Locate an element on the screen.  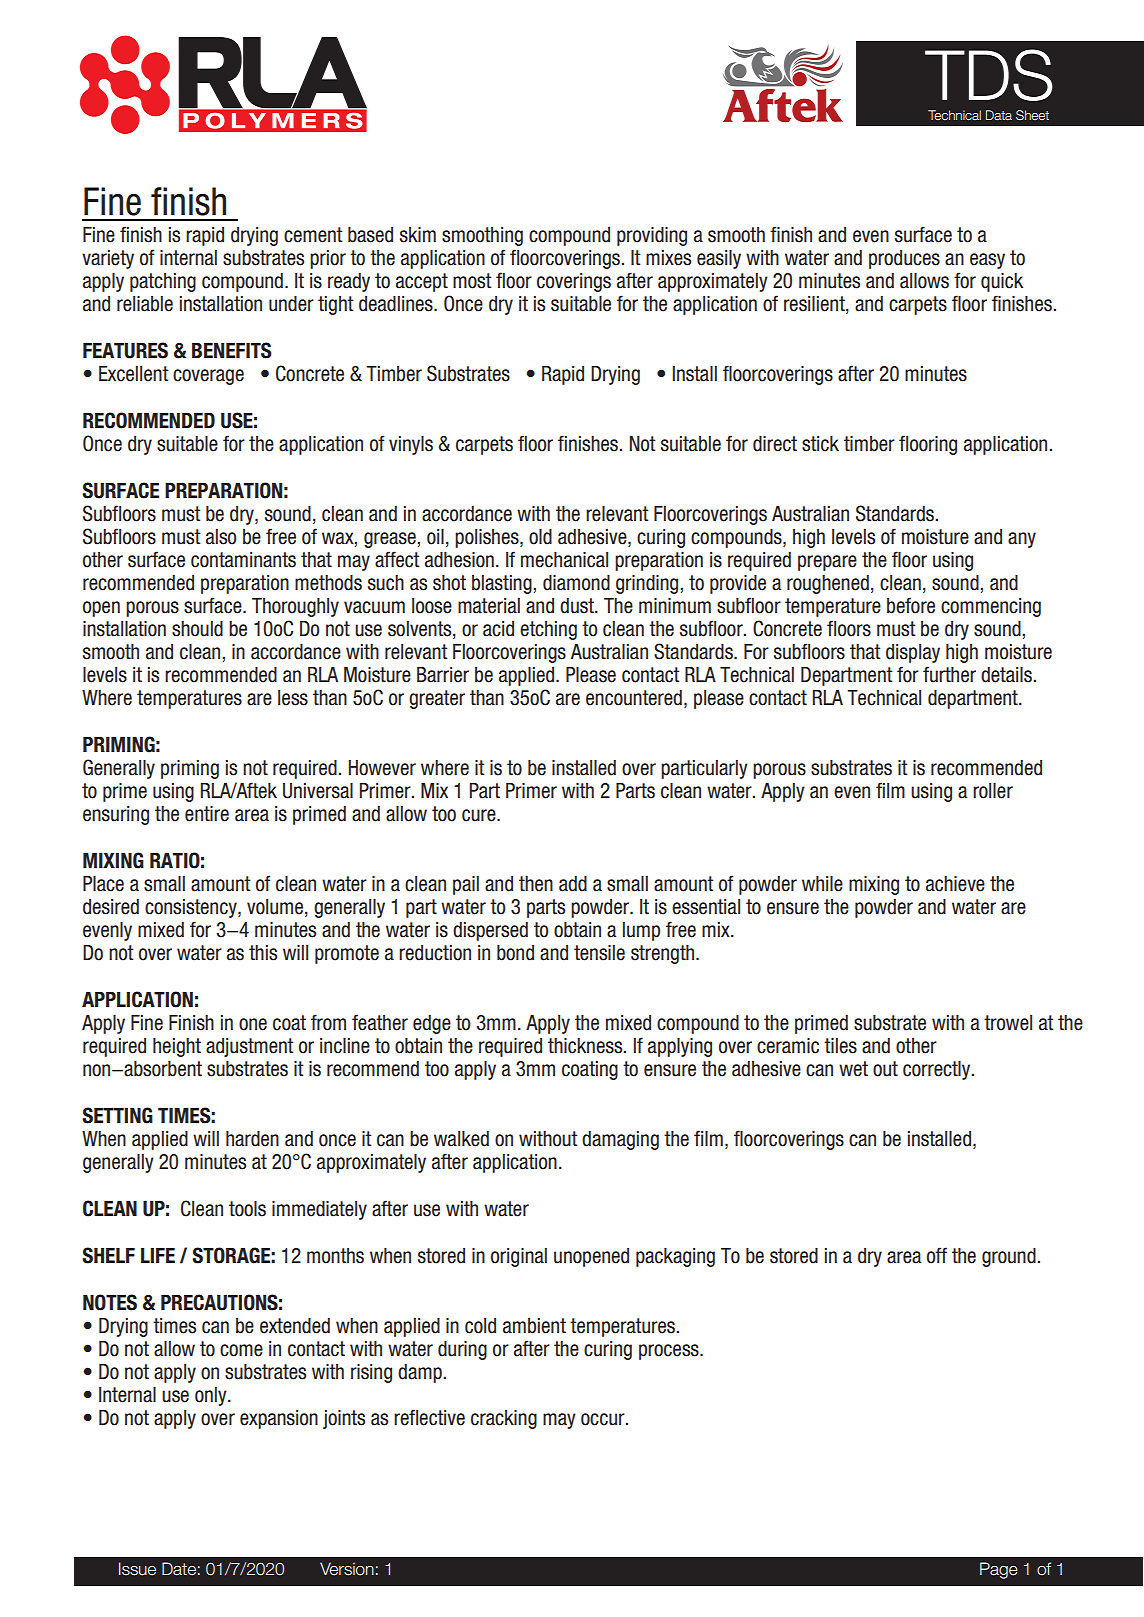
providing is located at coordinates (652, 236).
